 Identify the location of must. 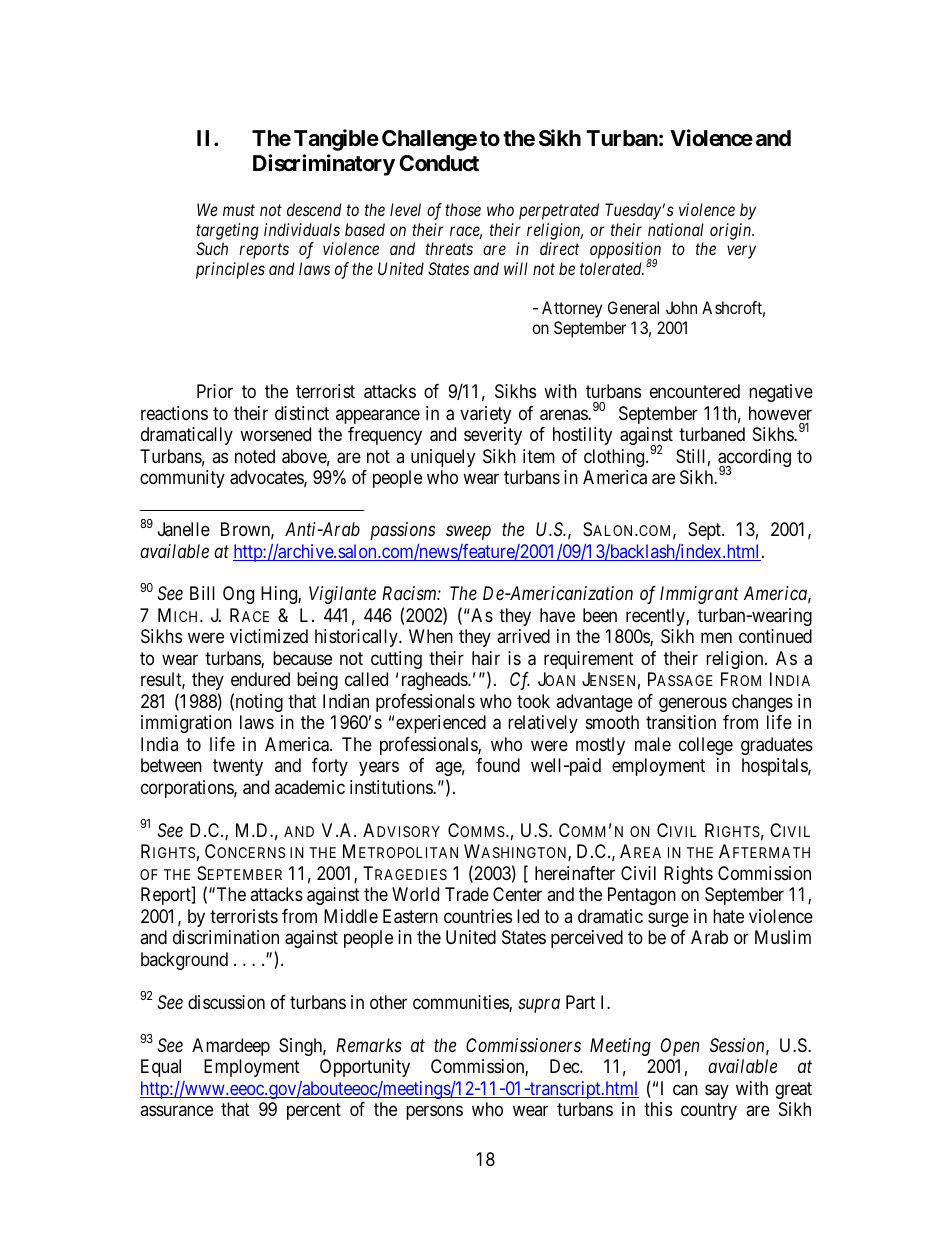
(239, 210).
